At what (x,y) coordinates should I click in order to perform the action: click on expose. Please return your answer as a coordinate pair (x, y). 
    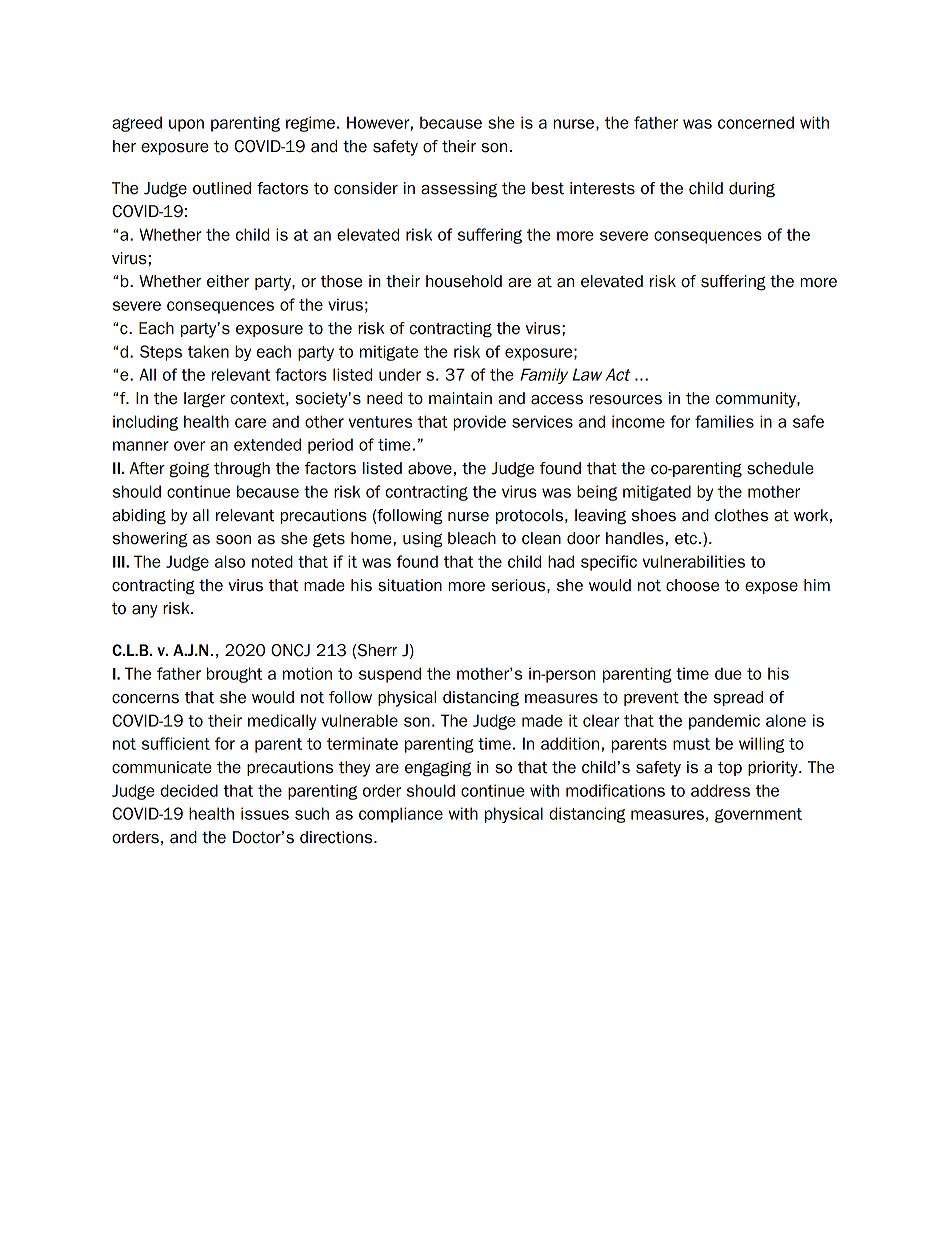
    Looking at the image, I should click on (771, 588).
